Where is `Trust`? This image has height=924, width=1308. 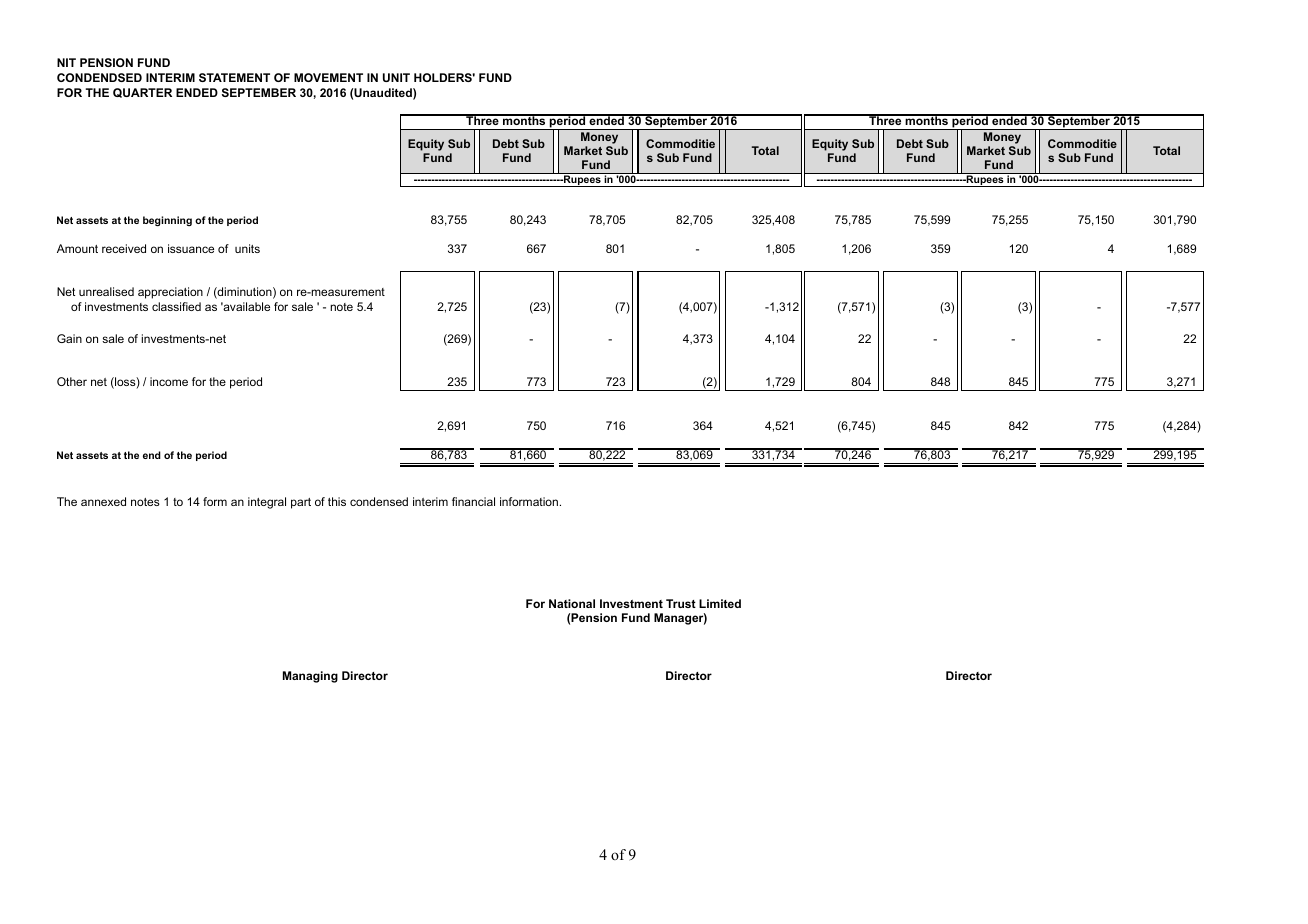 Trust is located at coordinates (681, 603).
